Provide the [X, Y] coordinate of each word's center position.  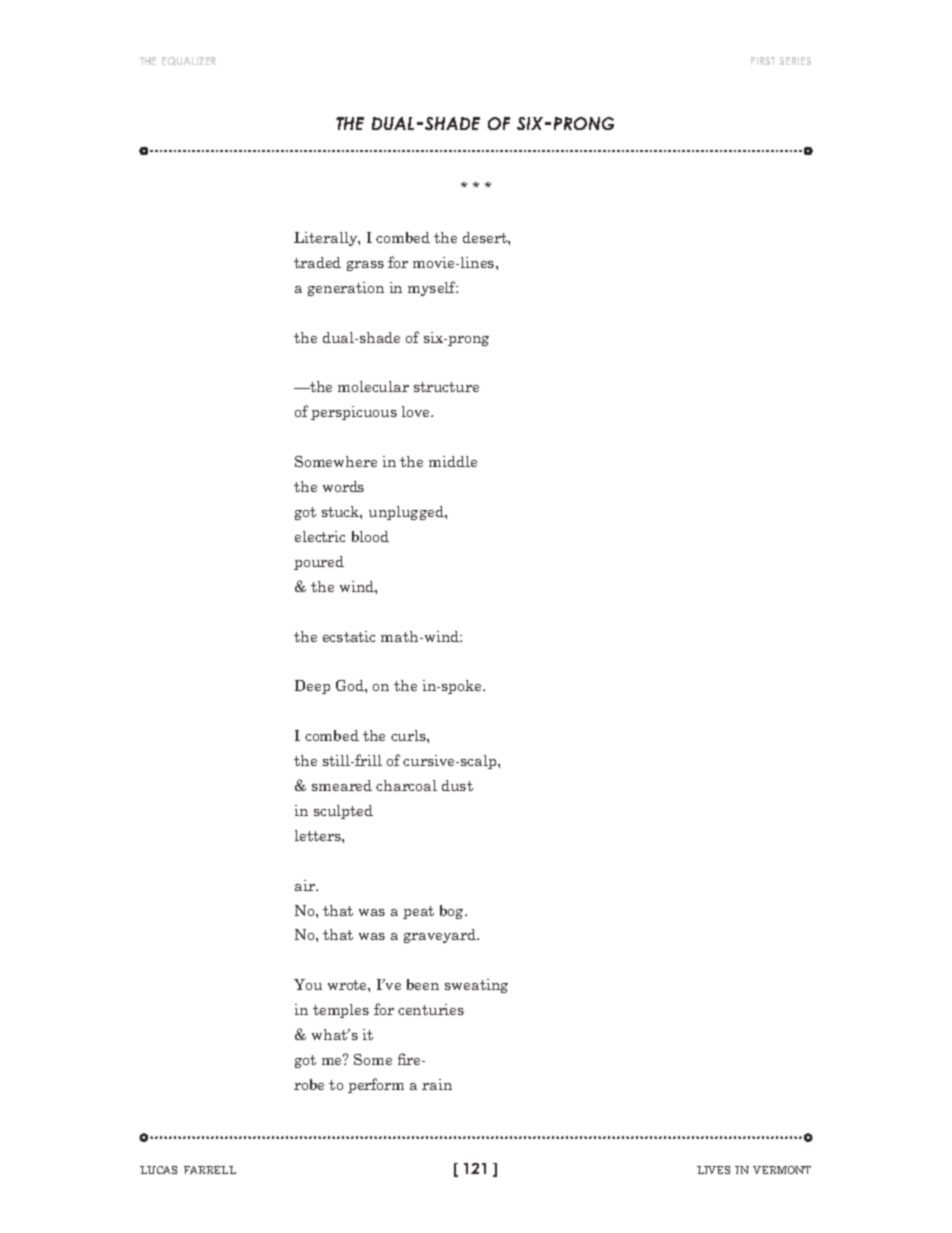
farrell [210, 1170]
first [763, 61]
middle [453, 461]
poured [319, 563]
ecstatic [349, 636]
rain [437, 1084]
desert [486, 237]
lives [713, 1170]
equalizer [189, 61]
